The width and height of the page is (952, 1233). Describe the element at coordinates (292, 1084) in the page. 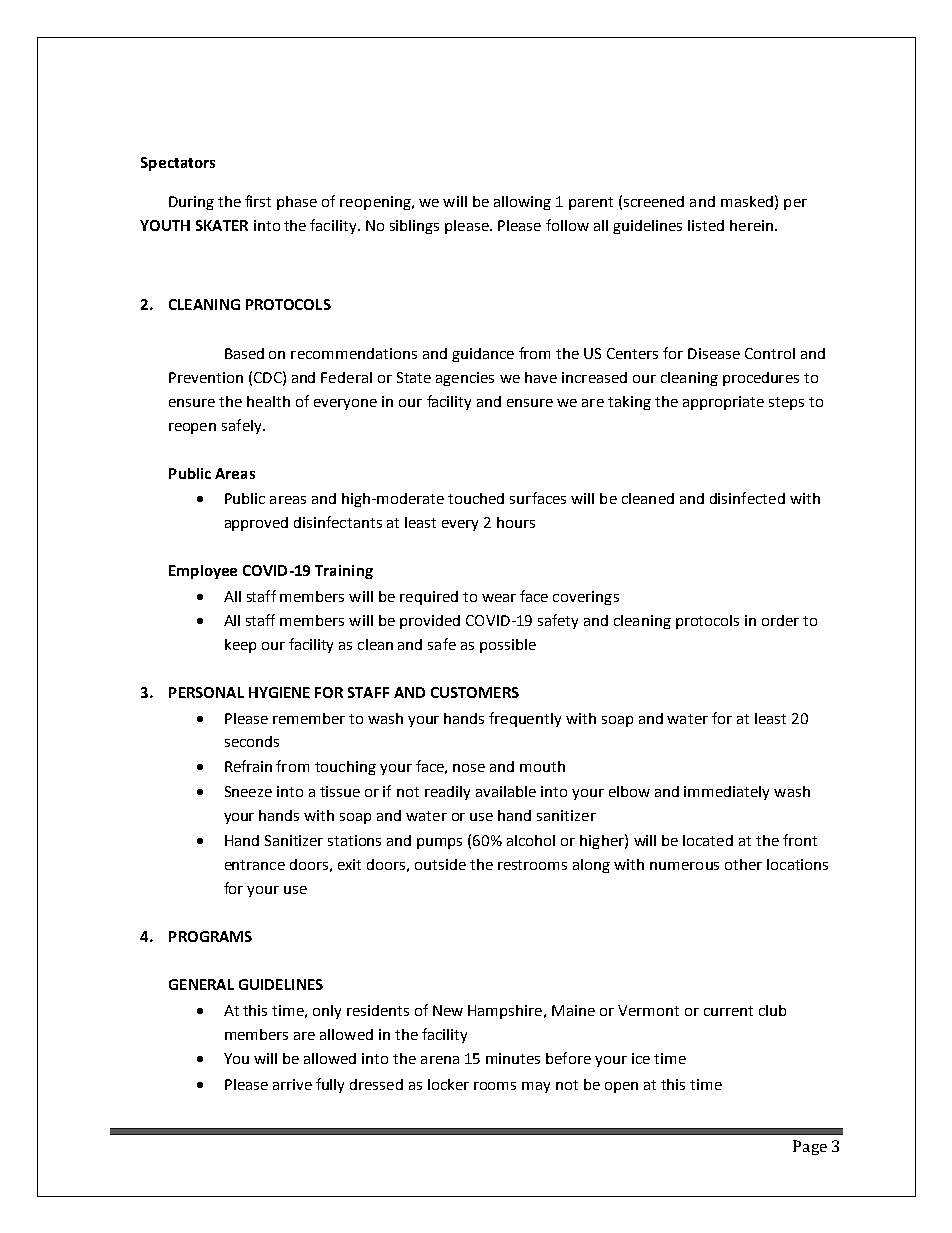

I see `arrive` at that location.
